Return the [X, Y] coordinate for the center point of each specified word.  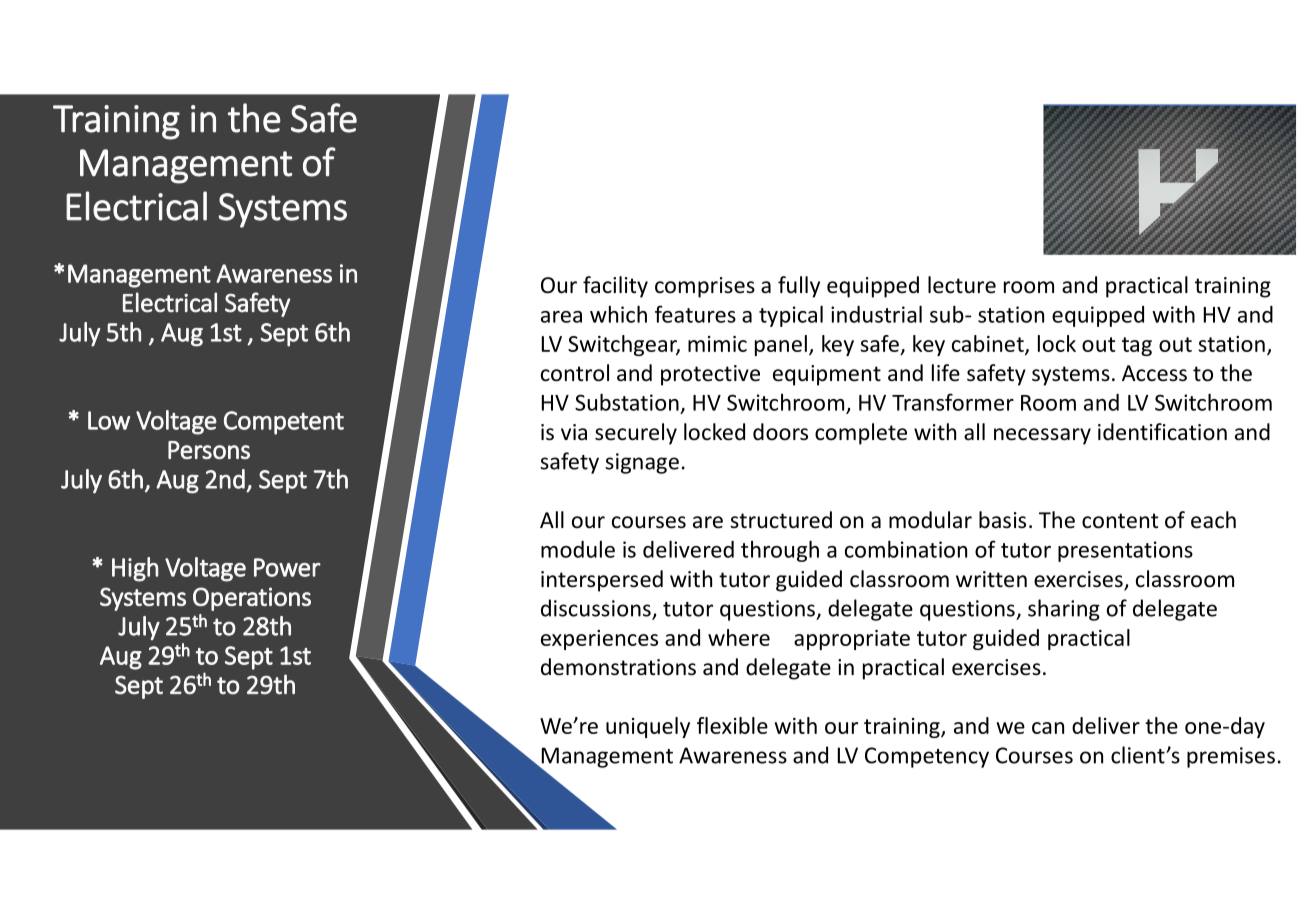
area [561, 317]
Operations [252, 599]
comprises [705, 287]
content [1120, 521]
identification [1162, 432]
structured [781, 520]
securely [636, 434]
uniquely [648, 727]
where [739, 637]
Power [287, 567]
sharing [1064, 610]
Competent [284, 423]
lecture [962, 285]
